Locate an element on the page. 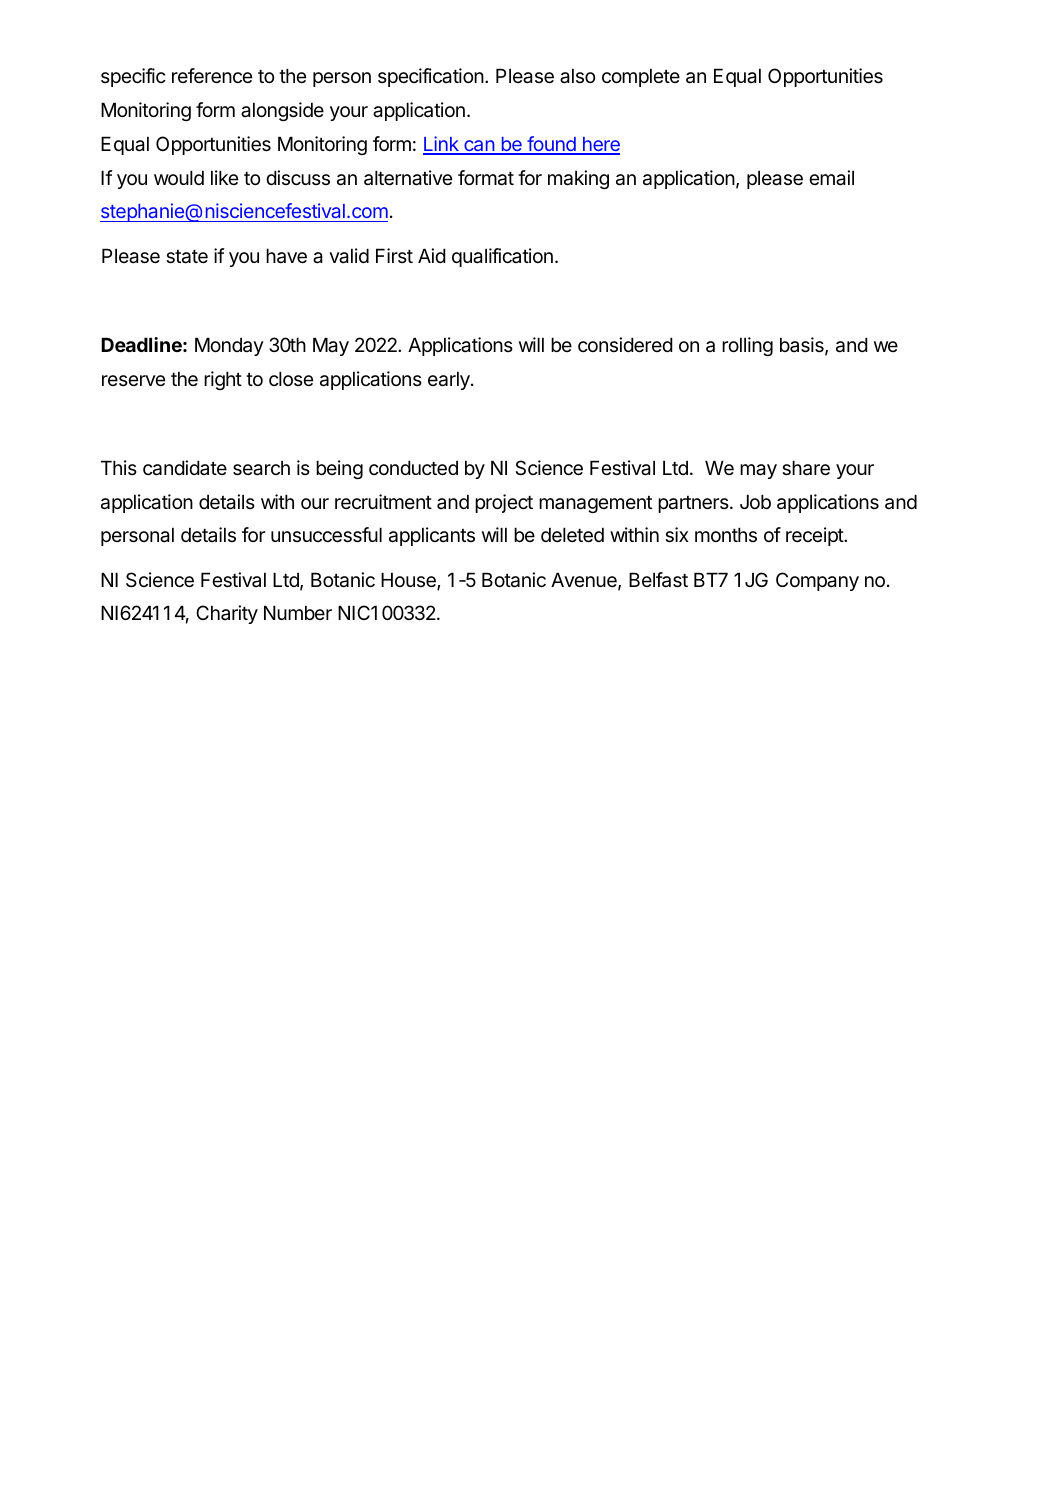 This image has height=1489, width=1054. state is located at coordinates (187, 257).
